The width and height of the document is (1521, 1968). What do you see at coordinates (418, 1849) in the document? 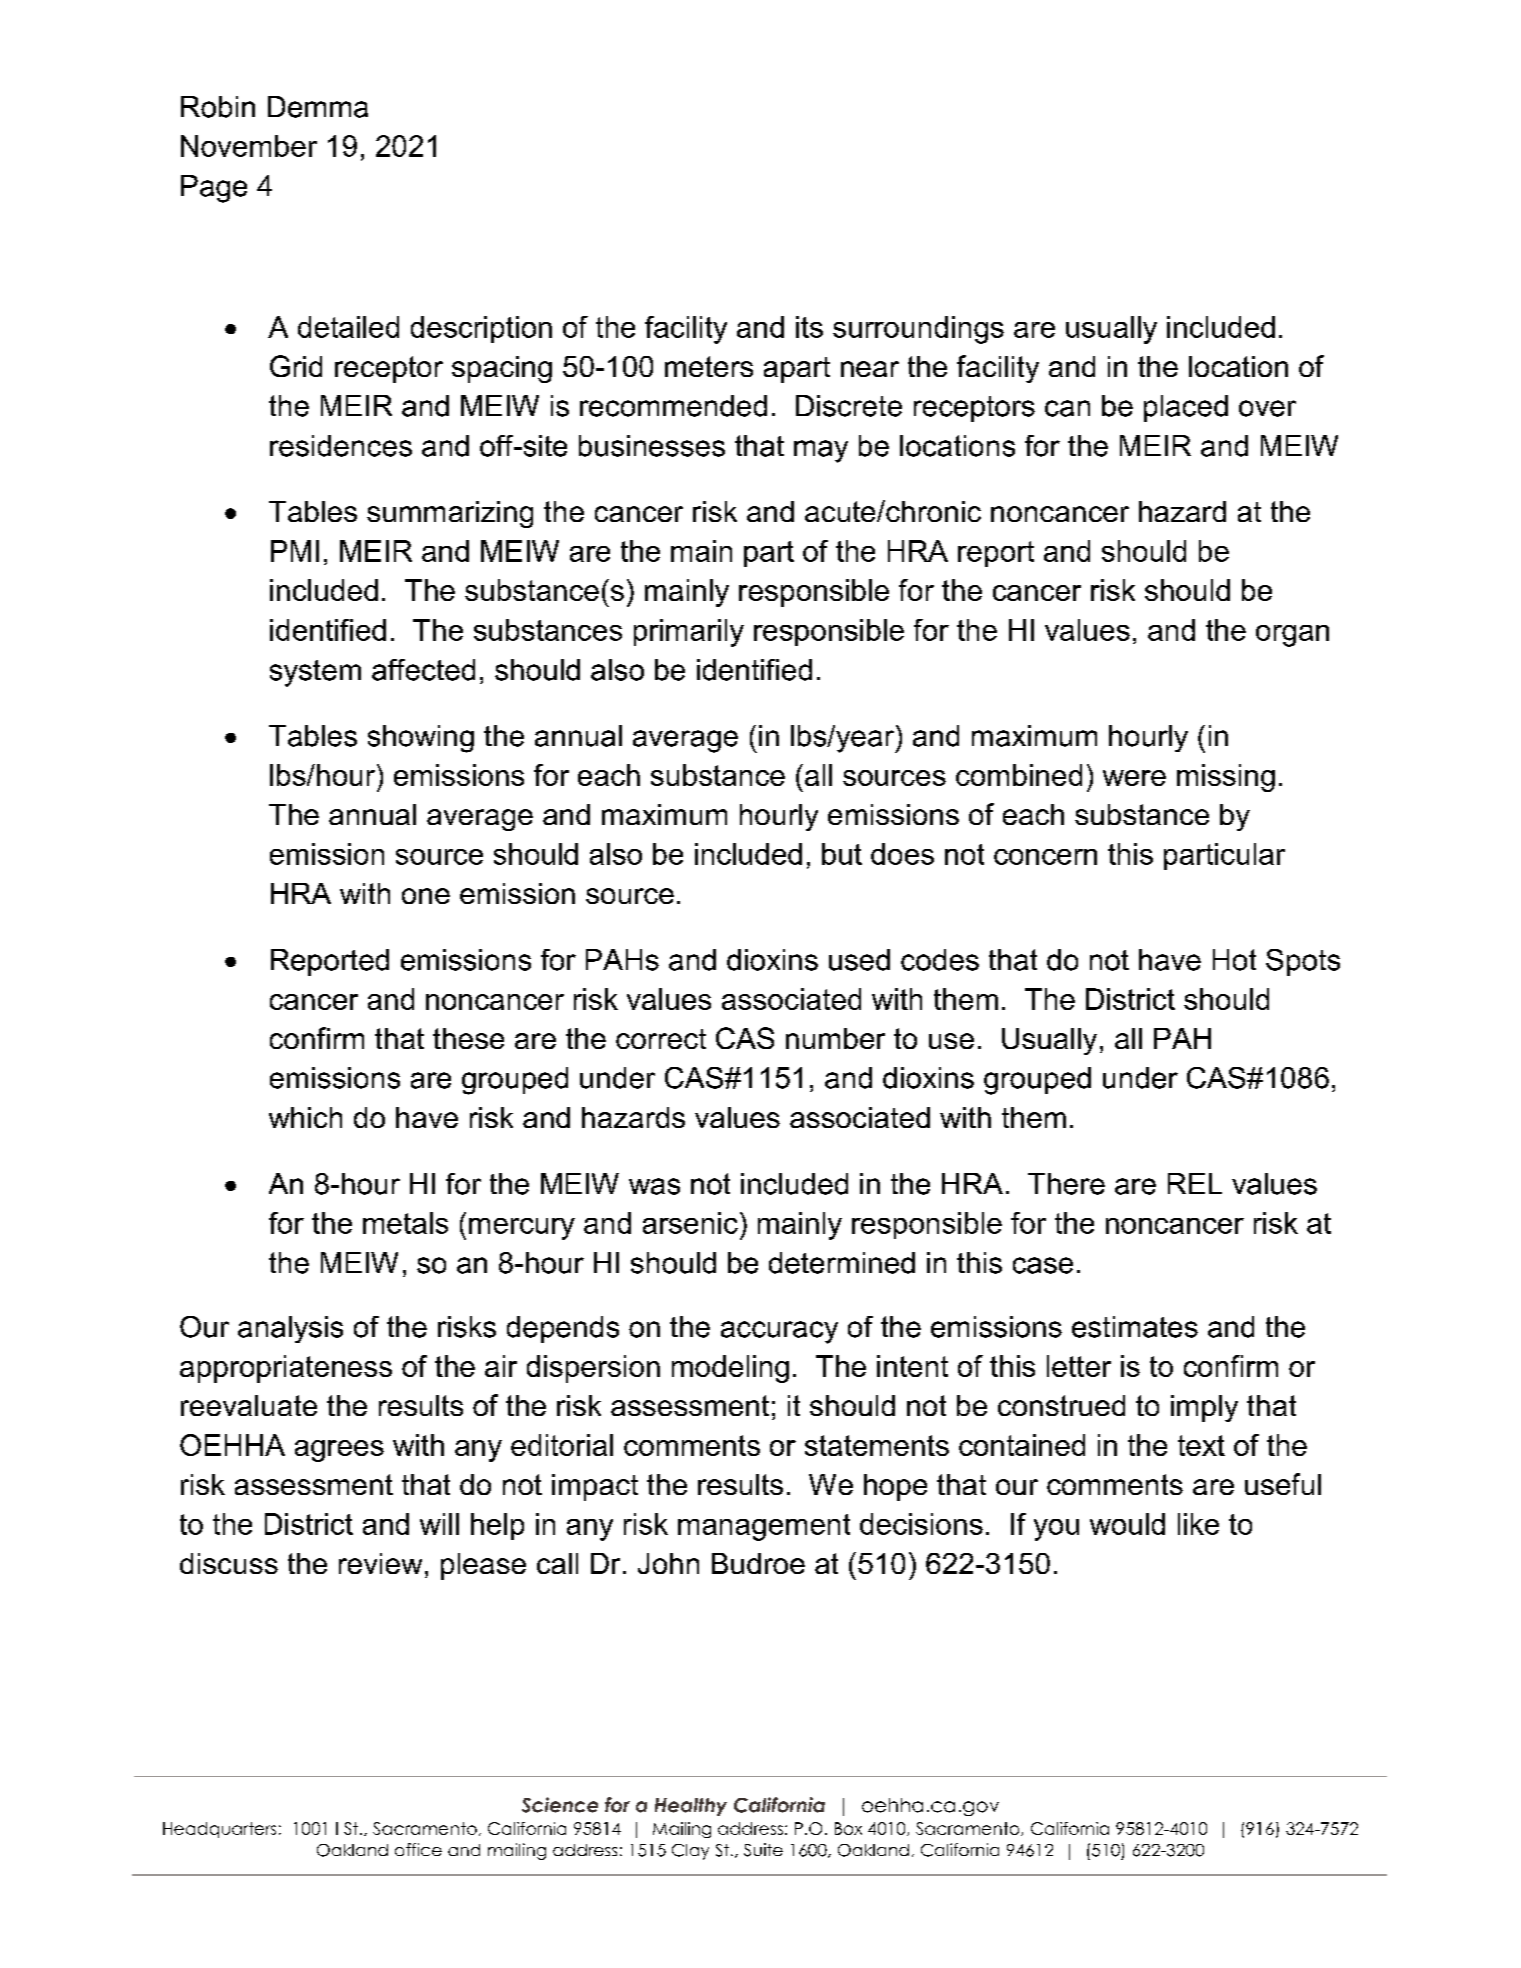
I see `office` at bounding box center [418, 1849].
